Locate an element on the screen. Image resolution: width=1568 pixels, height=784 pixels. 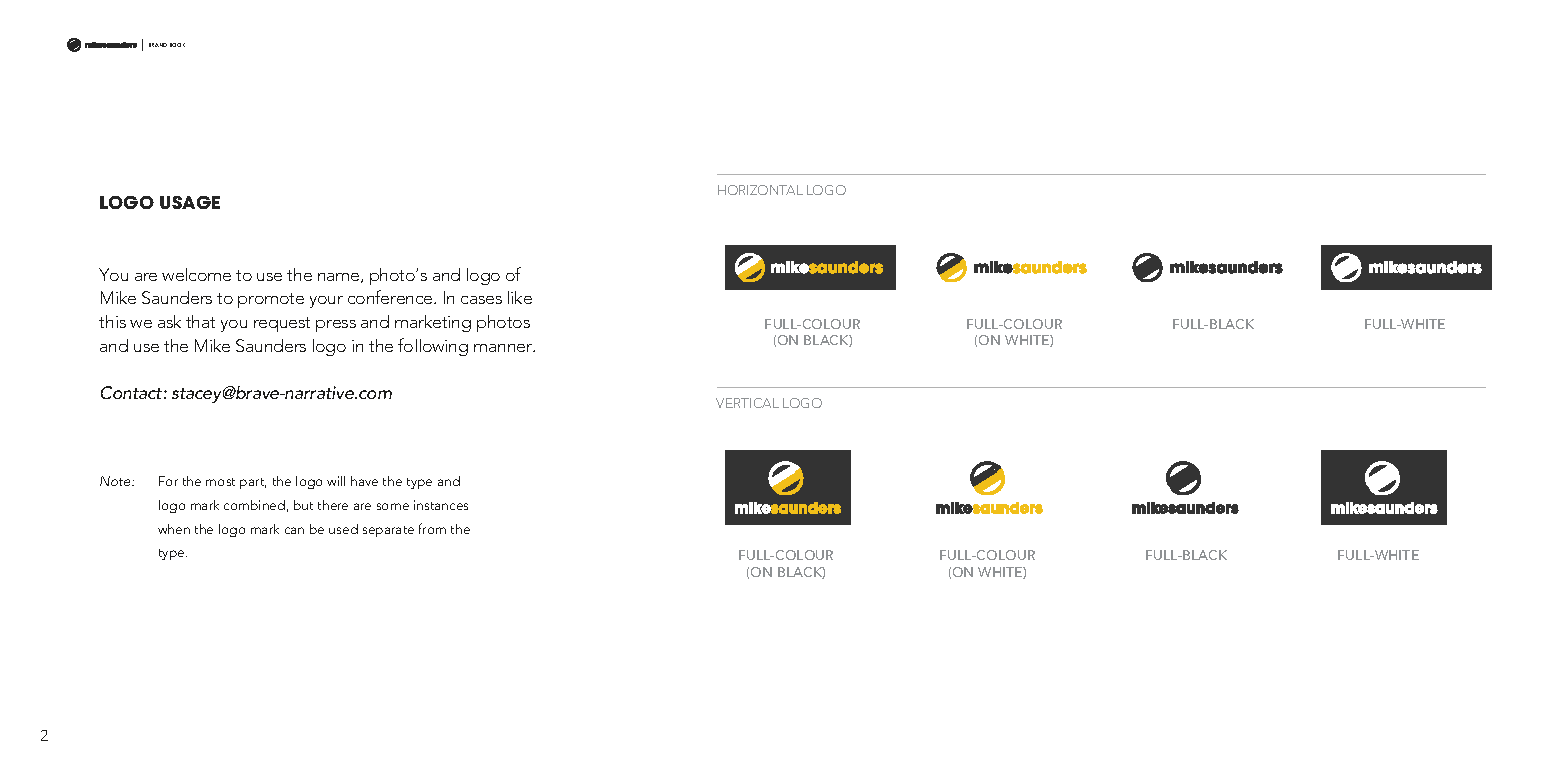
BRAND is located at coordinates (158, 45).
